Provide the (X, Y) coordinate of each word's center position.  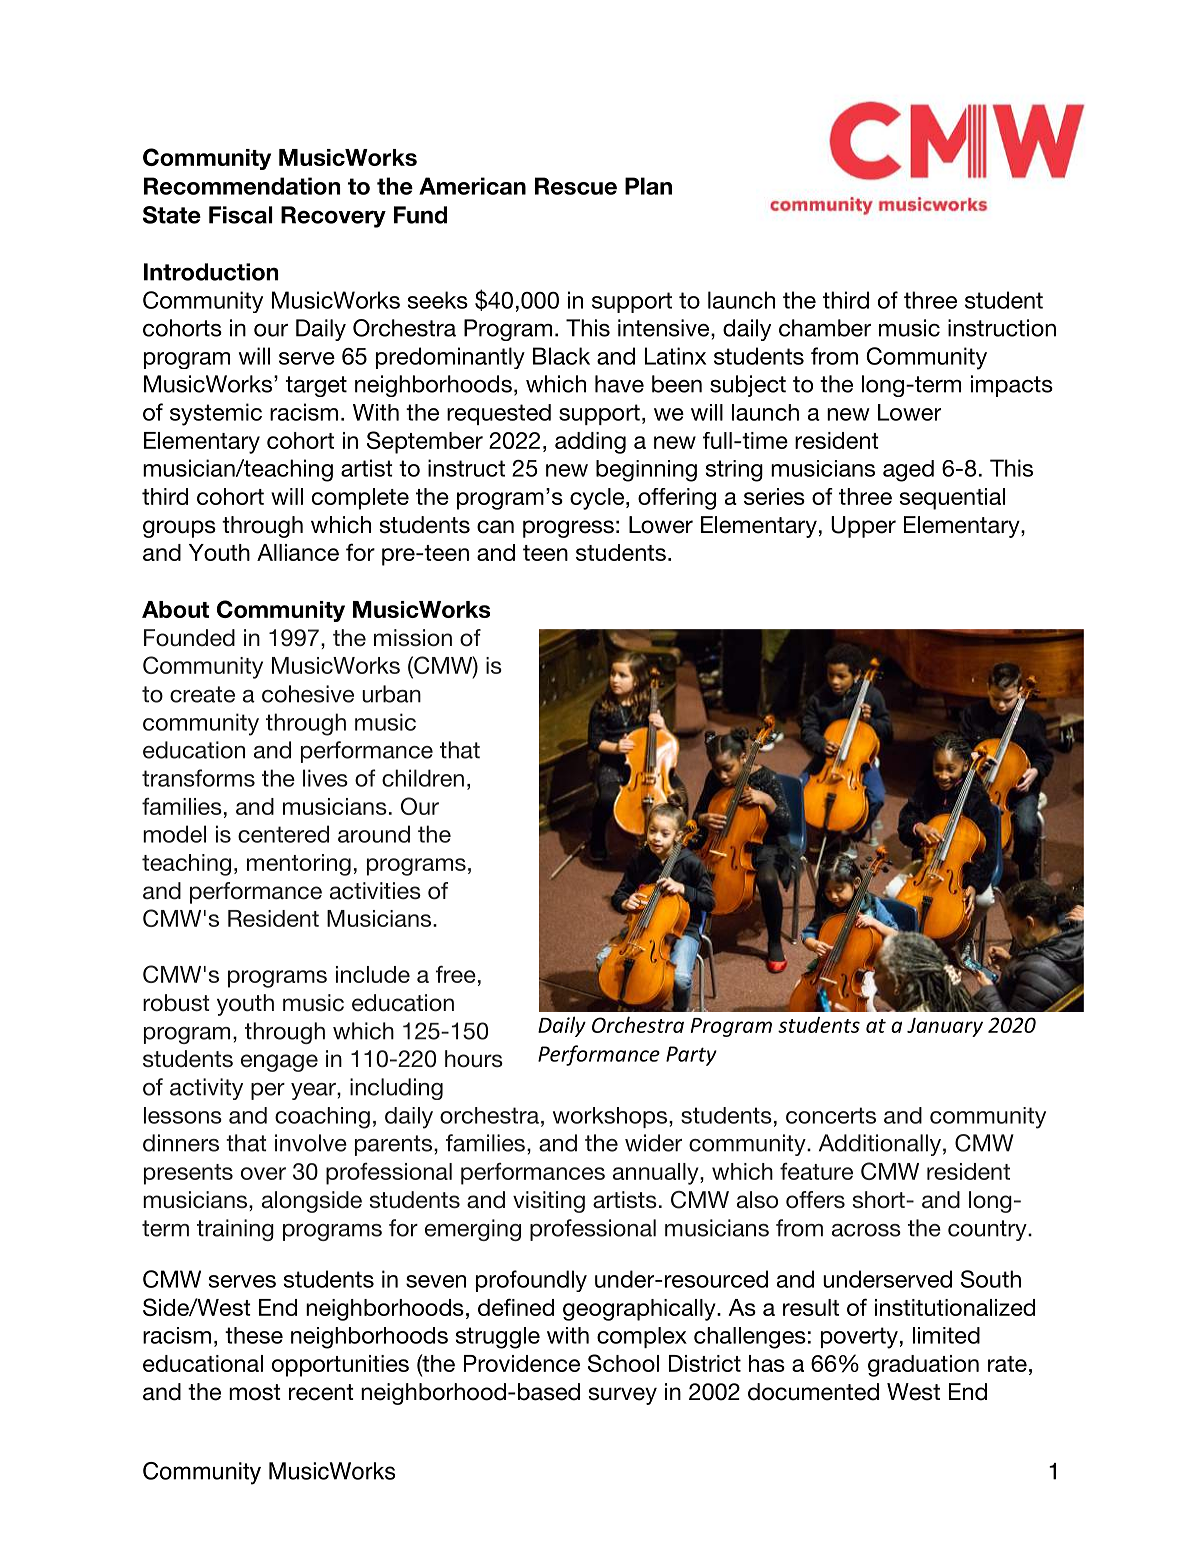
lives (325, 778)
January (945, 1027)
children (423, 778)
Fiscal (241, 215)
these (254, 1335)
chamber (825, 328)
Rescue (576, 186)
